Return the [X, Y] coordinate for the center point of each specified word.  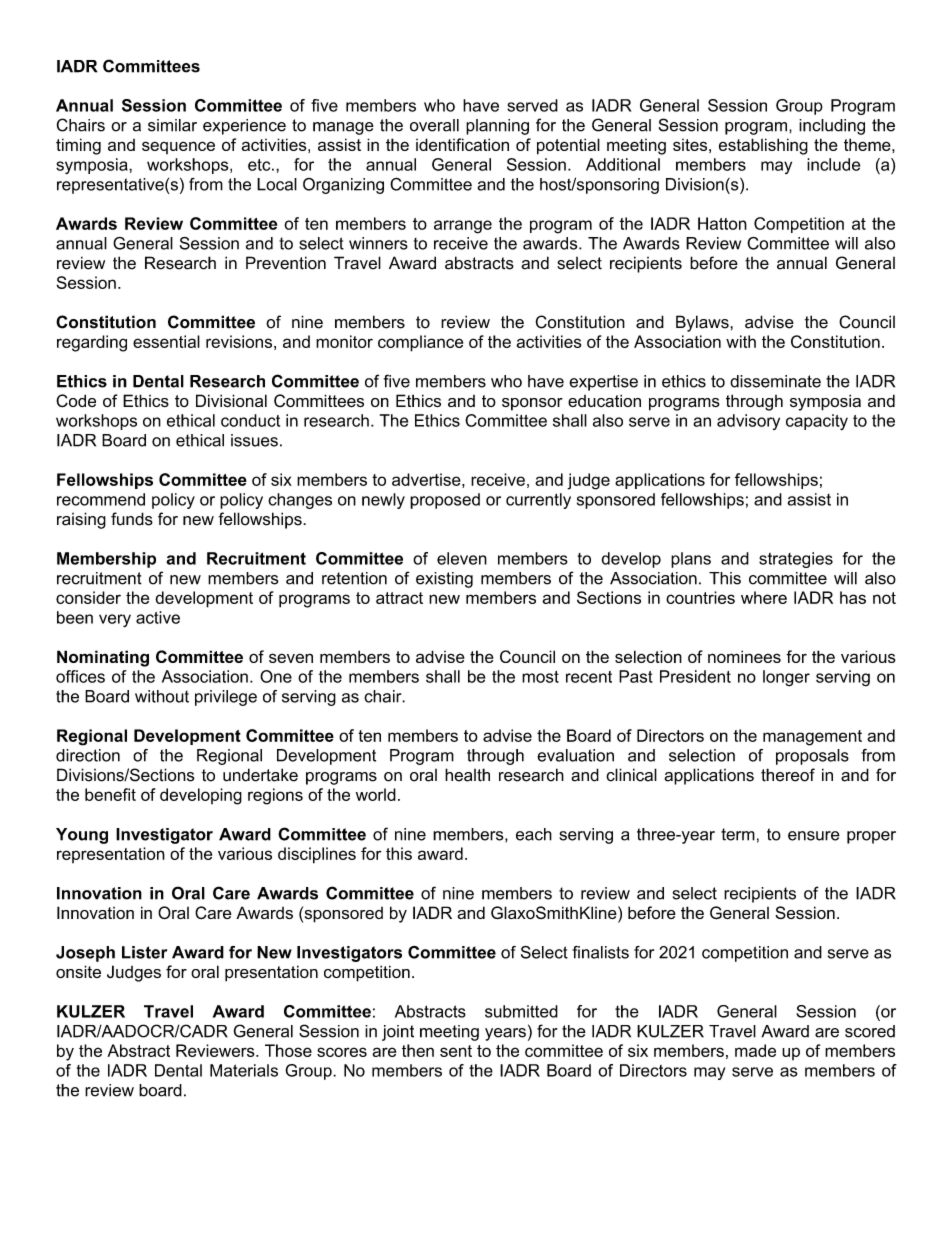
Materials [244, 1070]
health [467, 775]
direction [88, 755]
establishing [763, 146]
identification [462, 144]
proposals [812, 757]
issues [254, 440]
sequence [178, 147]
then [418, 1050]
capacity [817, 422]
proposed [445, 501]
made [755, 1050]
